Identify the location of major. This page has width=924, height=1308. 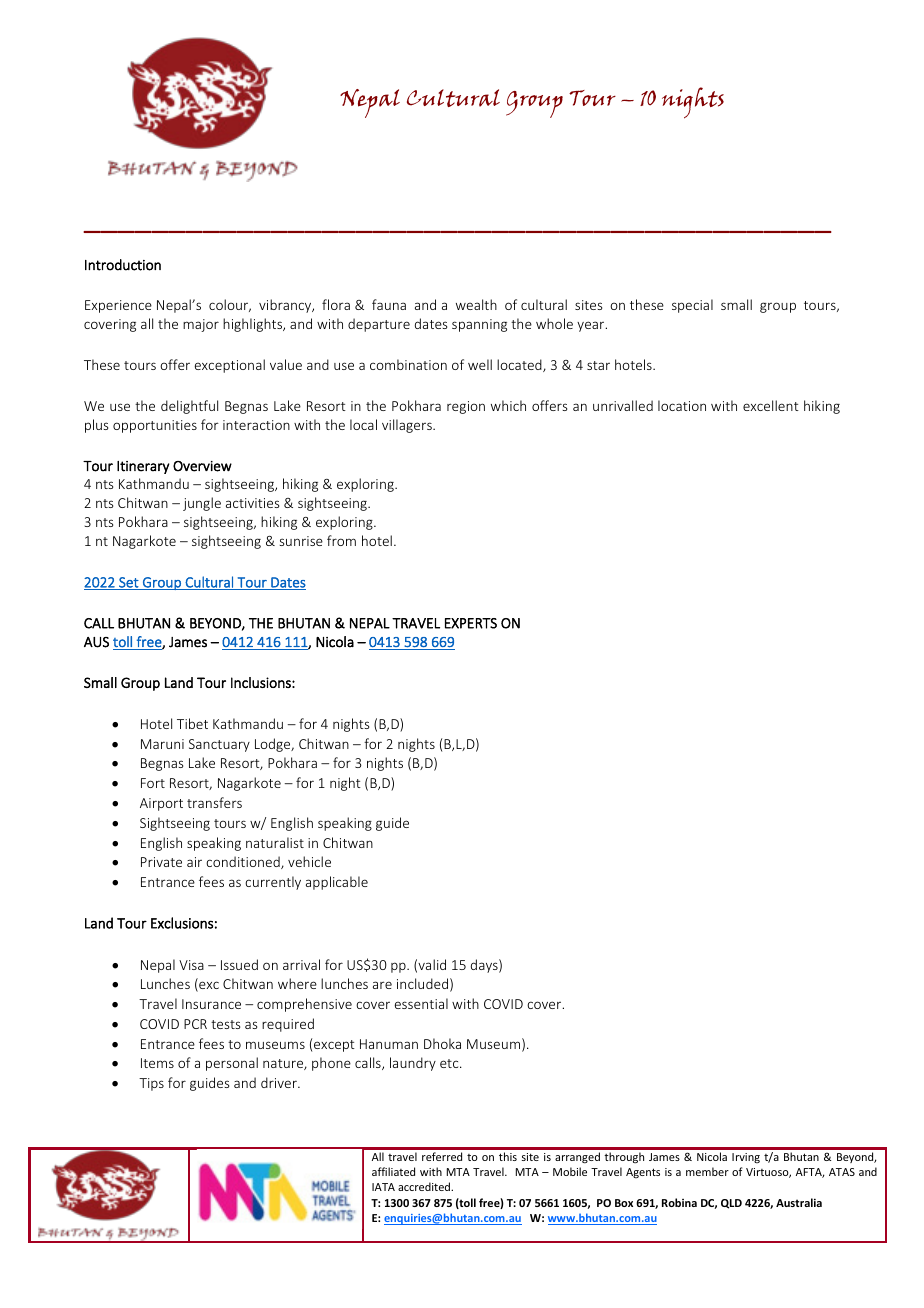
(201, 325).
